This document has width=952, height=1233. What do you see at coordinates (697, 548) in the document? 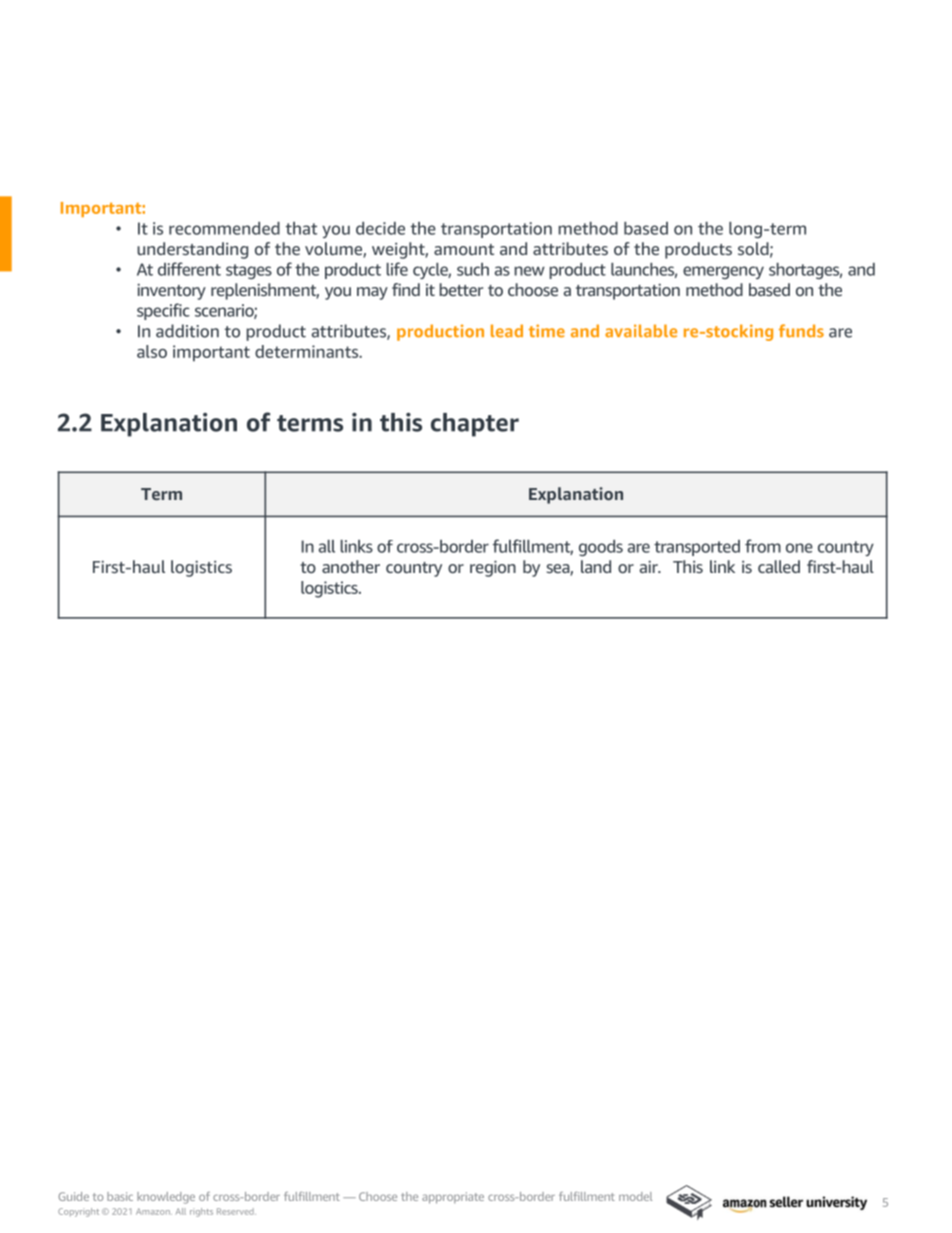
I see `transported` at bounding box center [697, 548].
